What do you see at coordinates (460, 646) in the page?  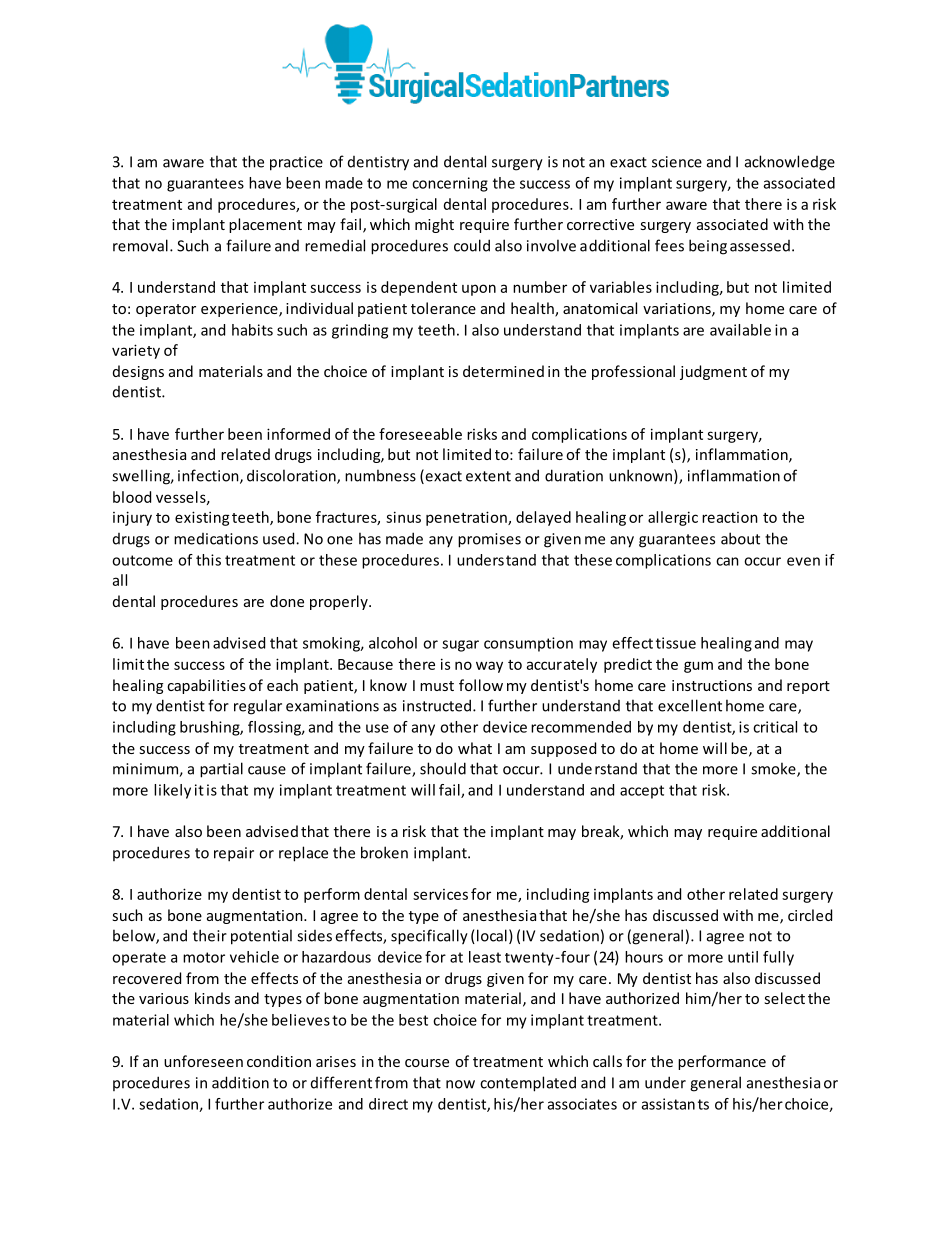 I see `sugar` at bounding box center [460, 646].
